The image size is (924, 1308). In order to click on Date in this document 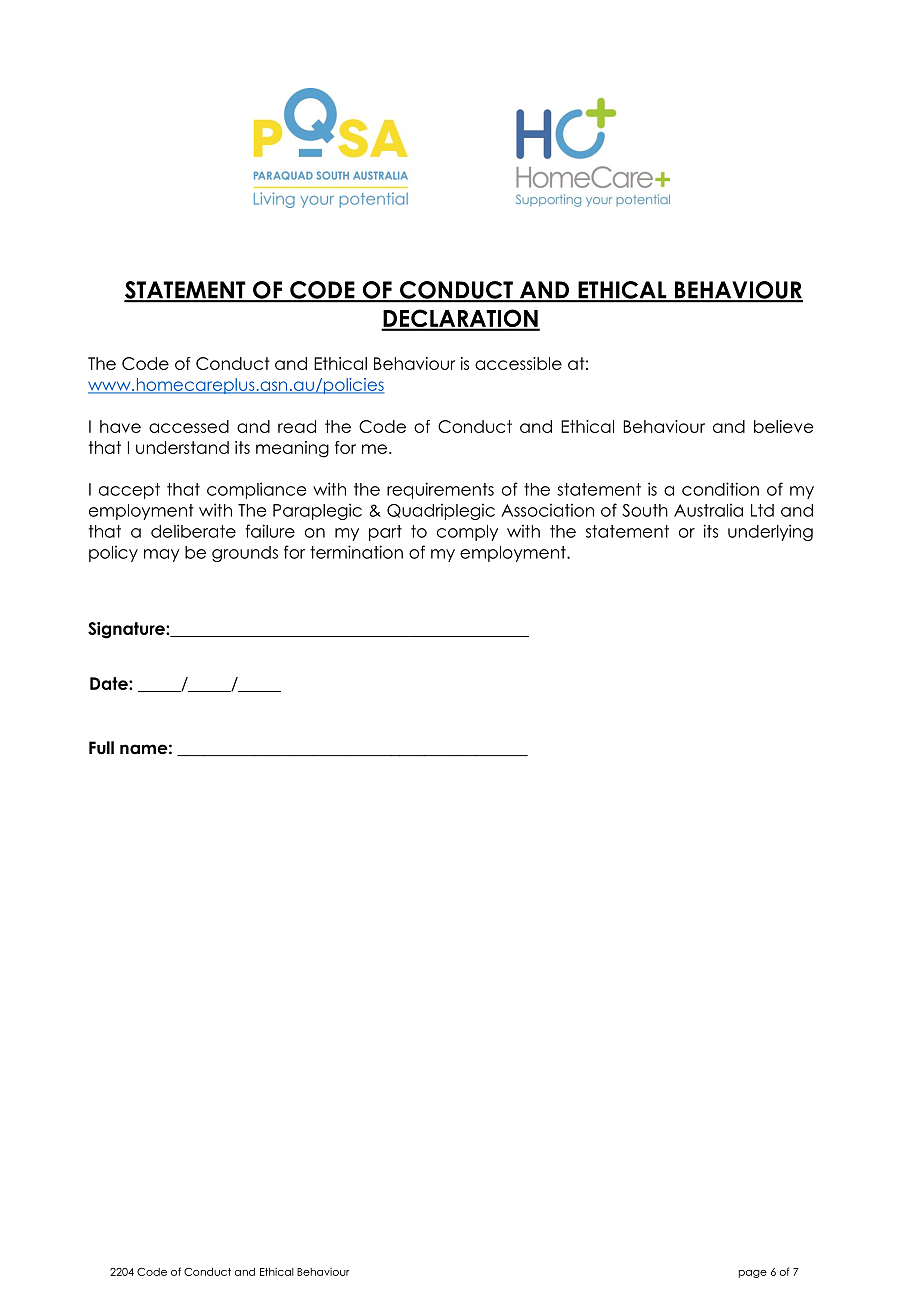, I will do `click(110, 683)`.
